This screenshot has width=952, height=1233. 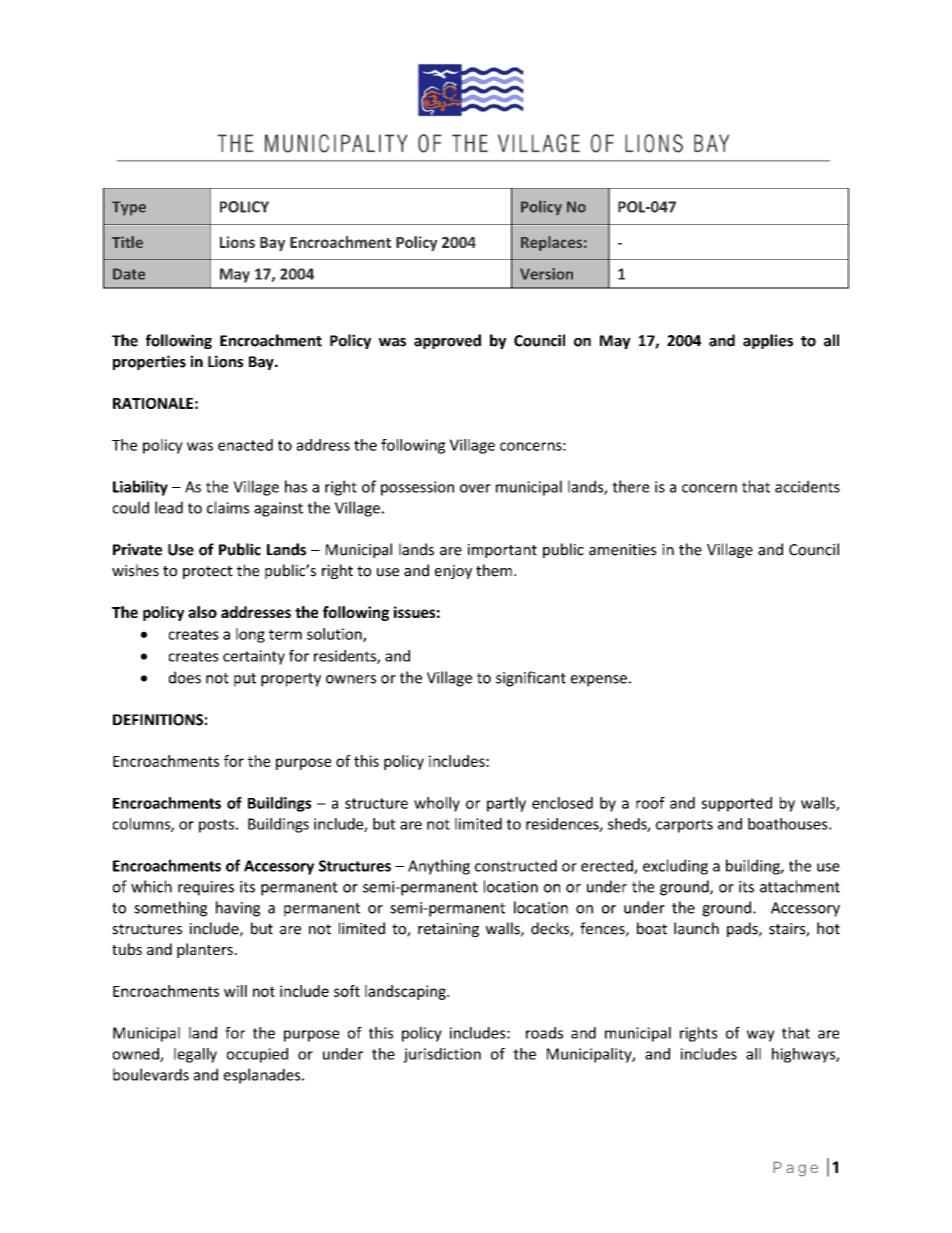 I want to click on supported, so click(x=737, y=804).
